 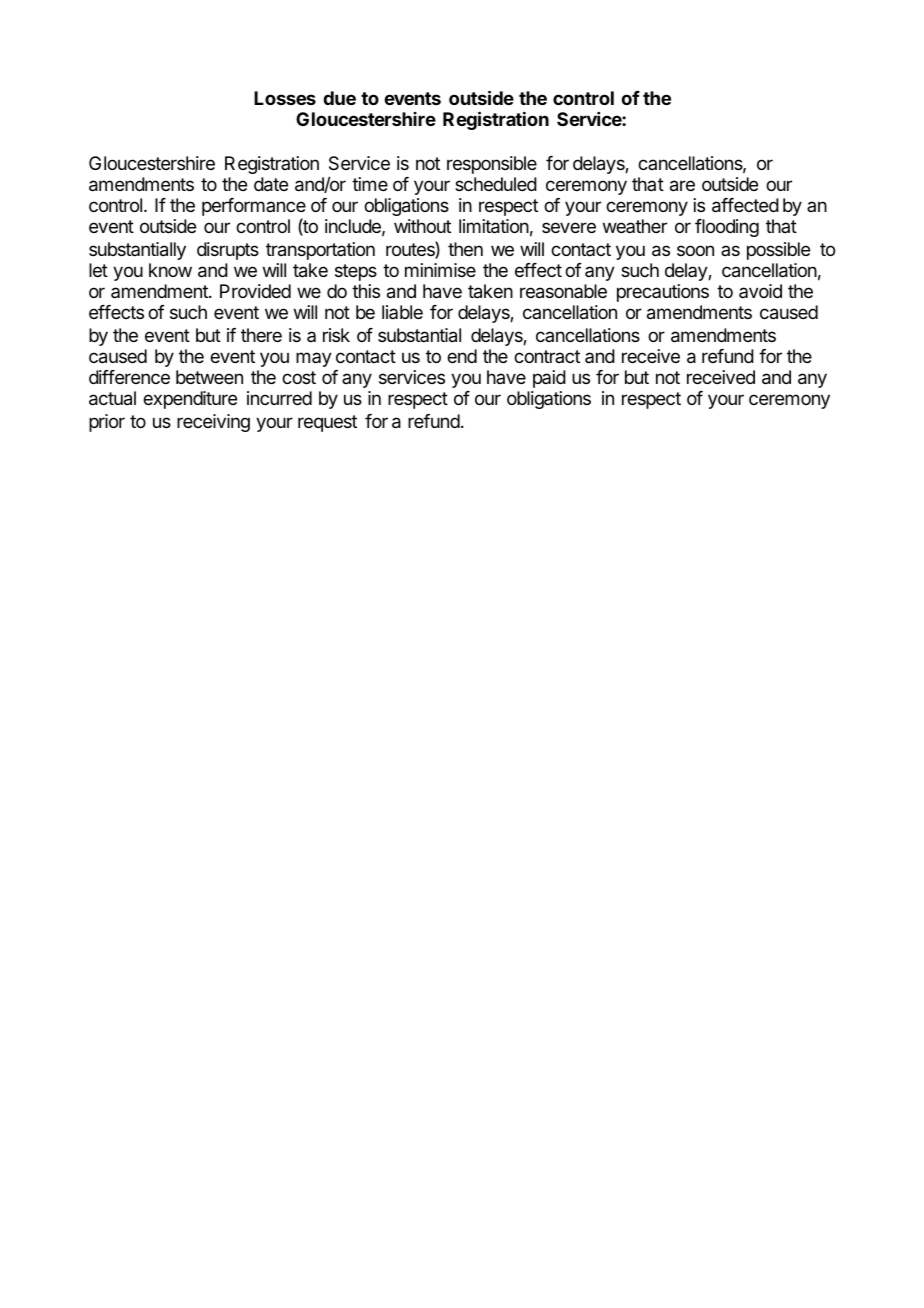 What do you see at coordinates (682, 186) in the image?
I see `are` at bounding box center [682, 186].
